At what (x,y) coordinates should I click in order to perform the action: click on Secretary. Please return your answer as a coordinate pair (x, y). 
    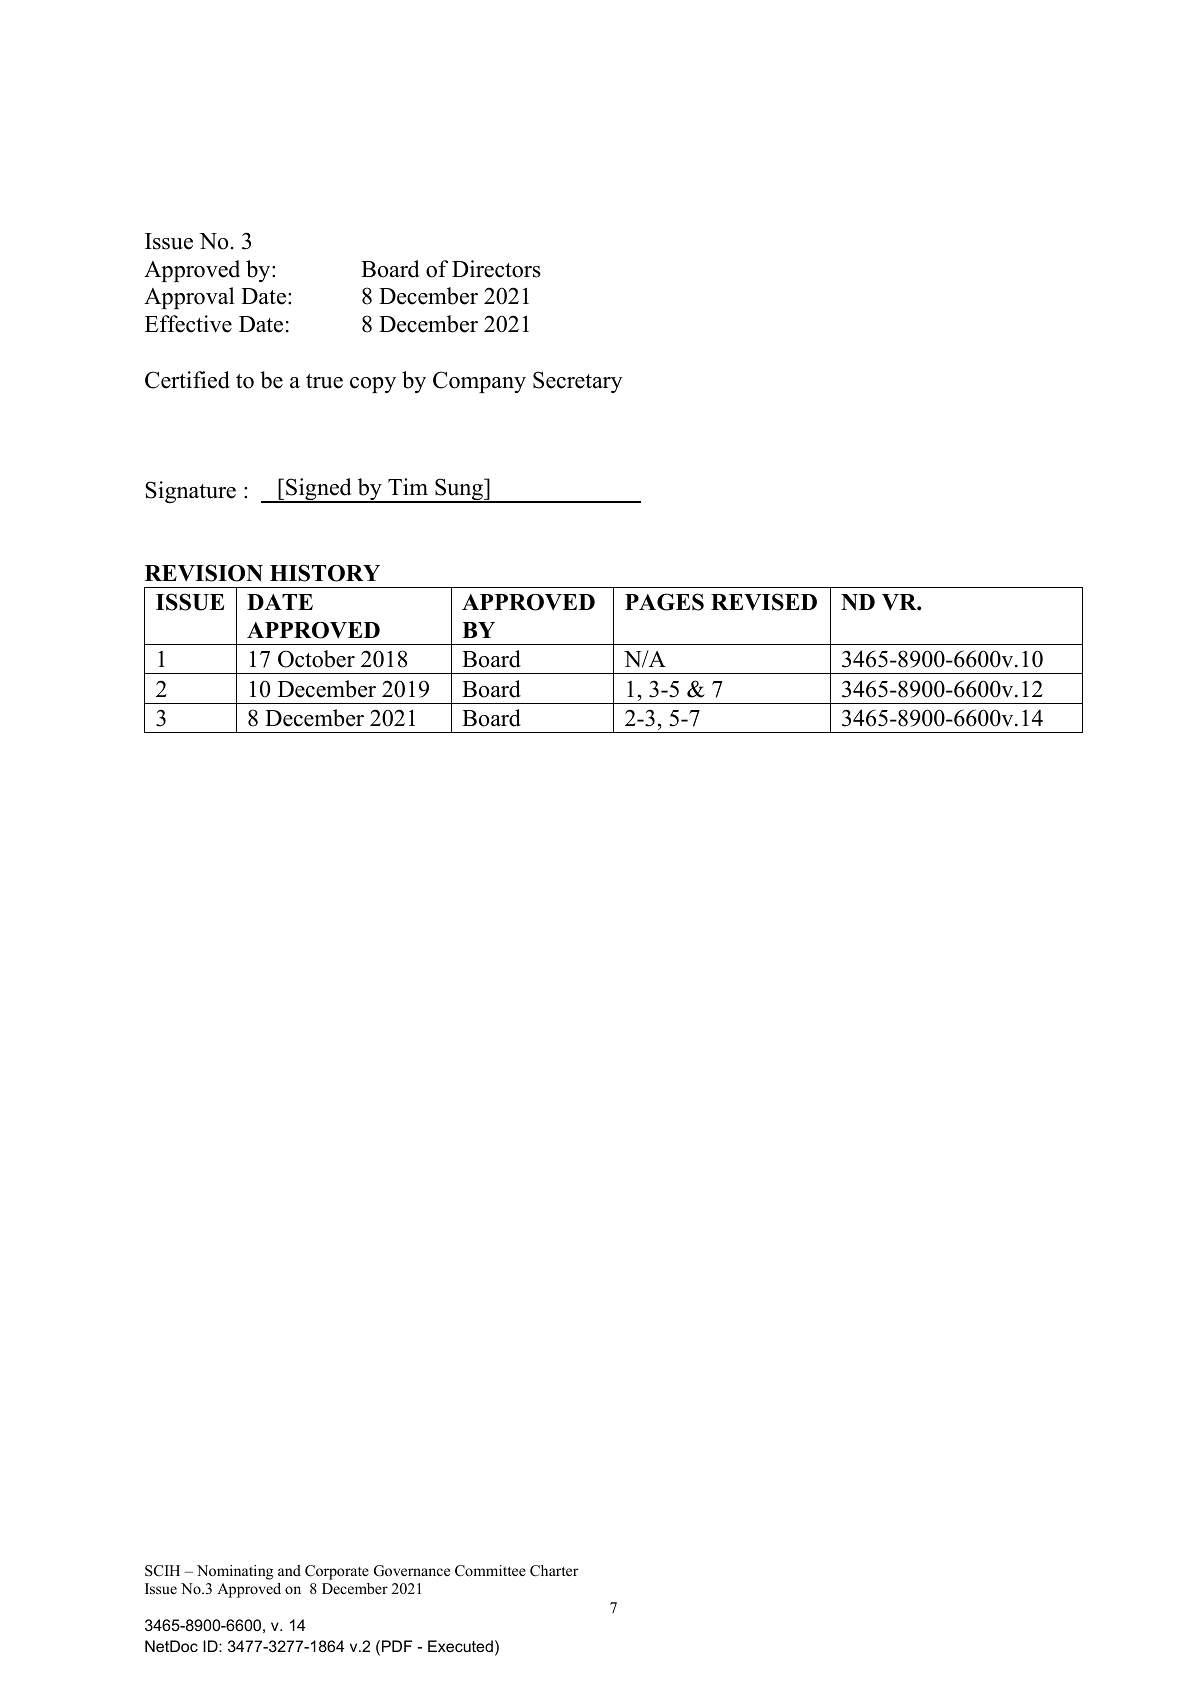
    Looking at the image, I should click on (578, 382).
